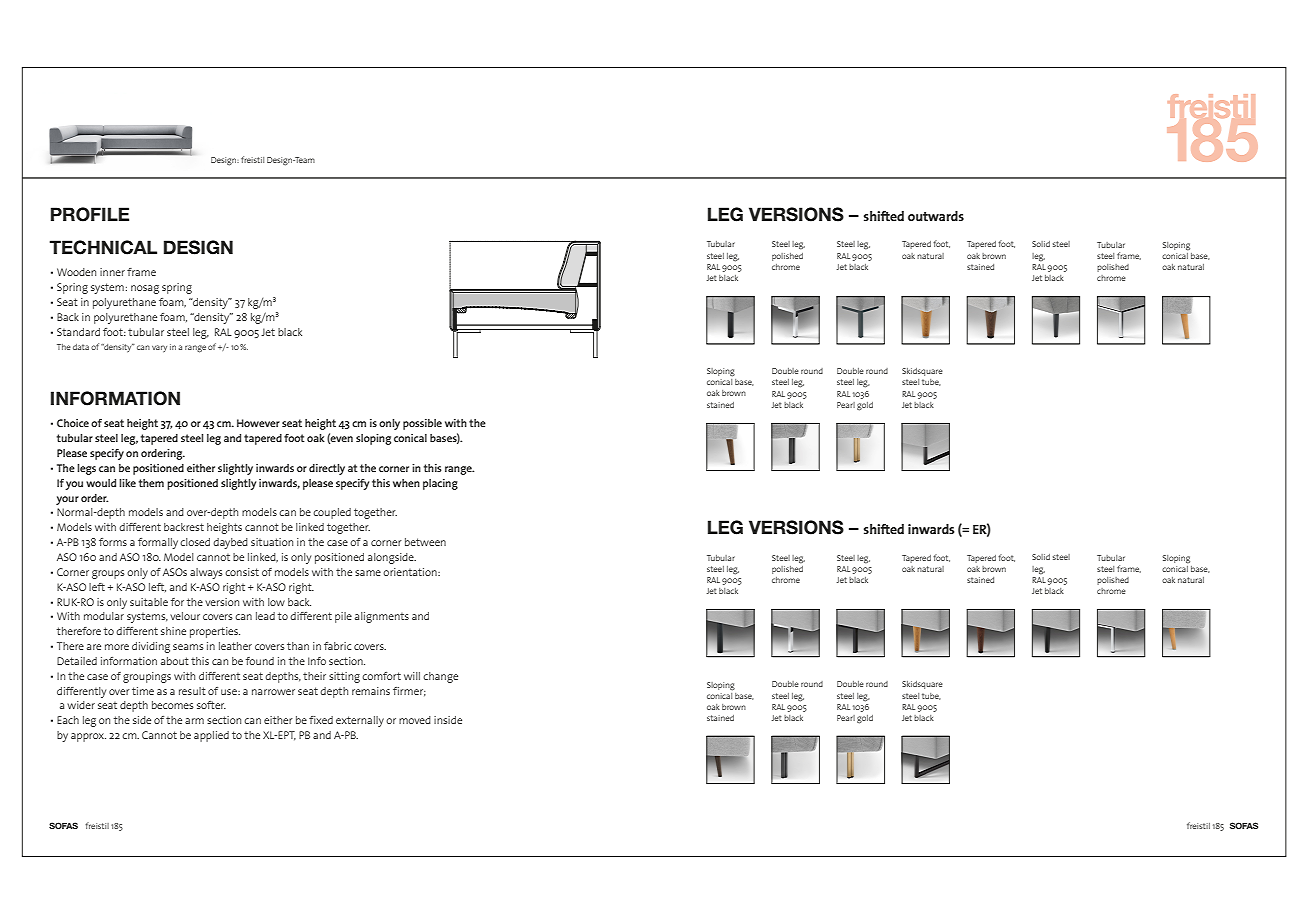  Describe the element at coordinates (194, 721) in the screenshot. I see `arm` at that location.
